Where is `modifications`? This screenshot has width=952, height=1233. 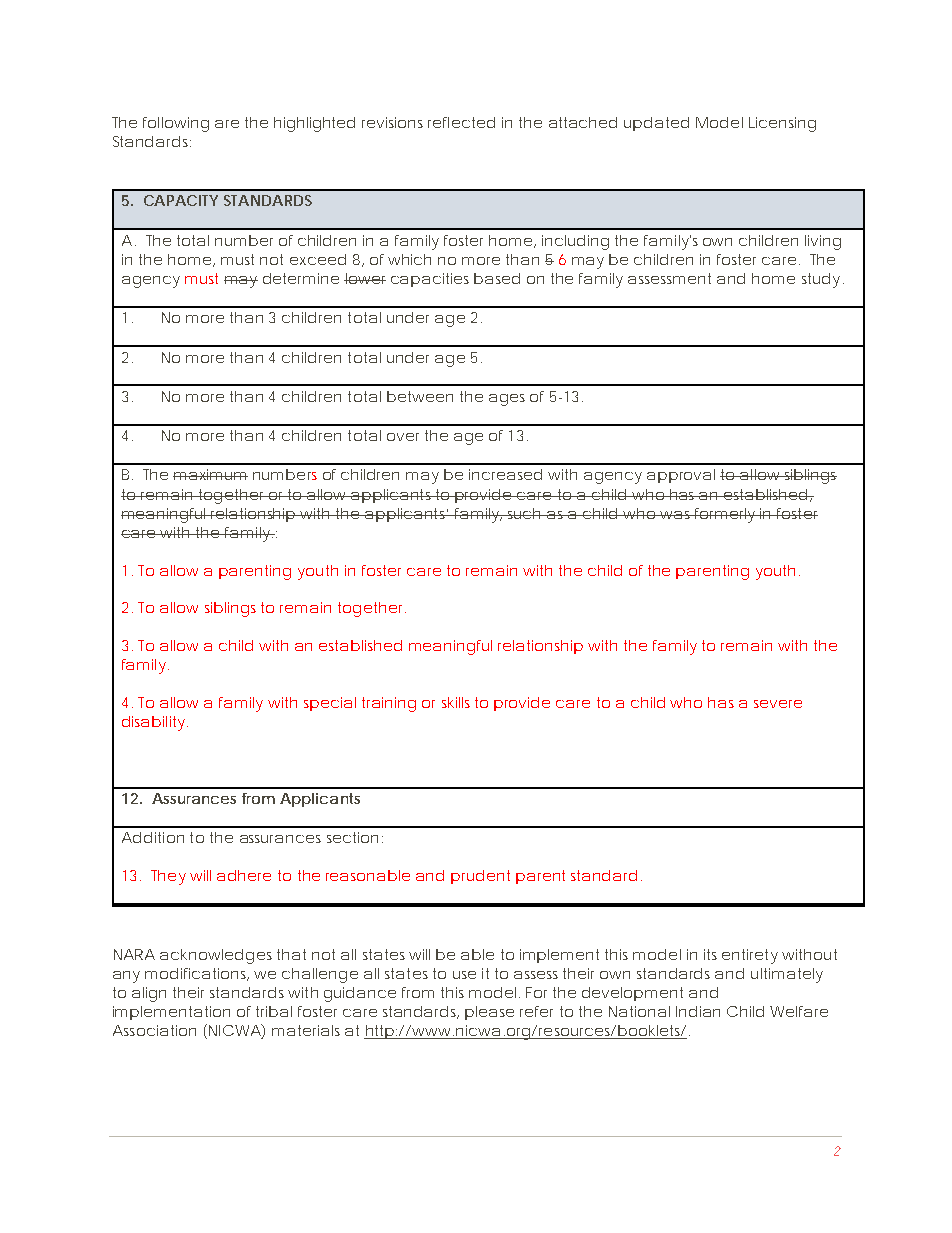
modifications is located at coordinates (197, 974).
